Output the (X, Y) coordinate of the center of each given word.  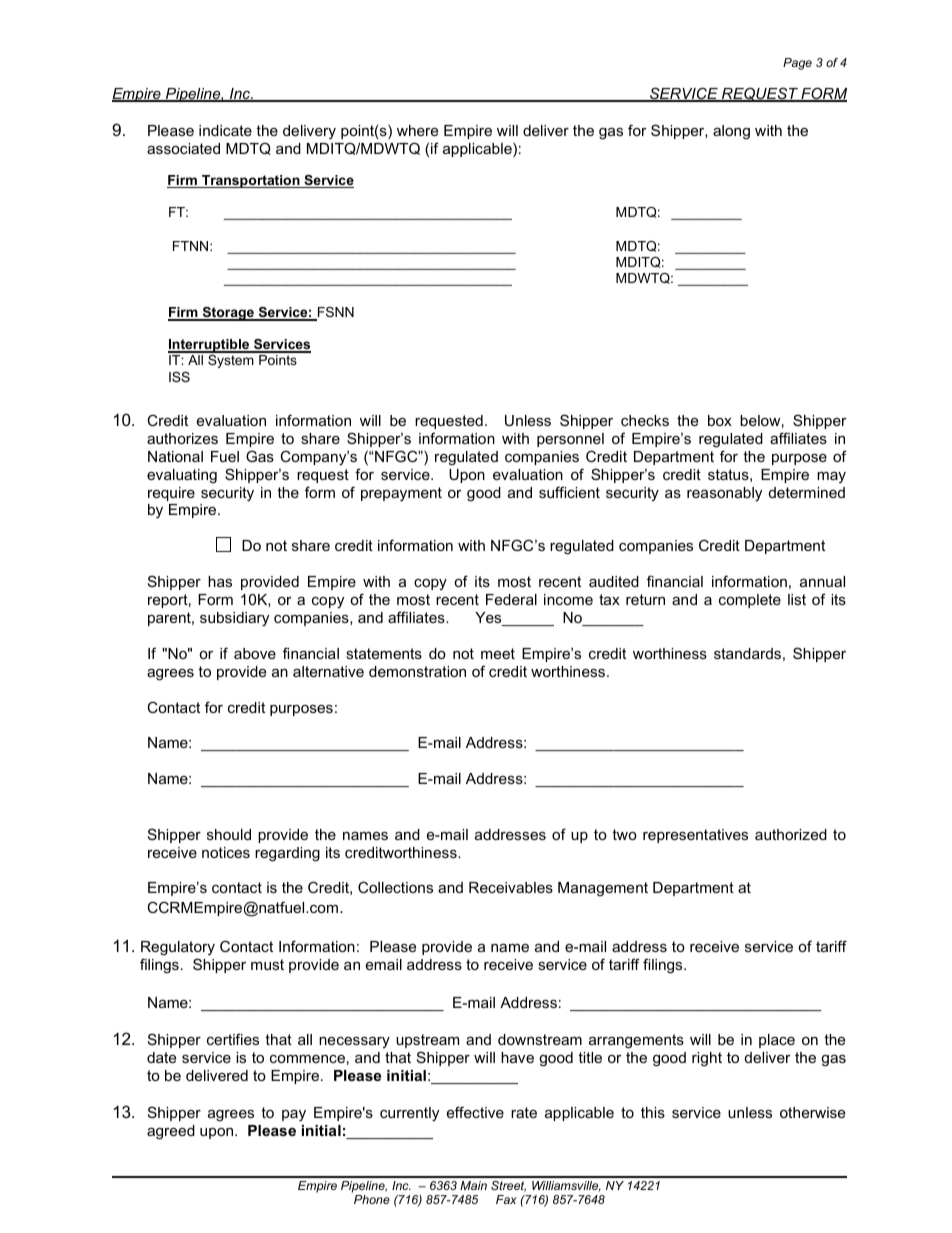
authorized (791, 834)
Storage (228, 314)
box (720, 420)
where (417, 130)
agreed (171, 1132)
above (255, 653)
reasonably (724, 494)
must (267, 964)
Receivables (511, 887)
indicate (225, 130)
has (220, 581)
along (731, 132)
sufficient (569, 492)
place (777, 1041)
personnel (570, 440)
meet (498, 653)
